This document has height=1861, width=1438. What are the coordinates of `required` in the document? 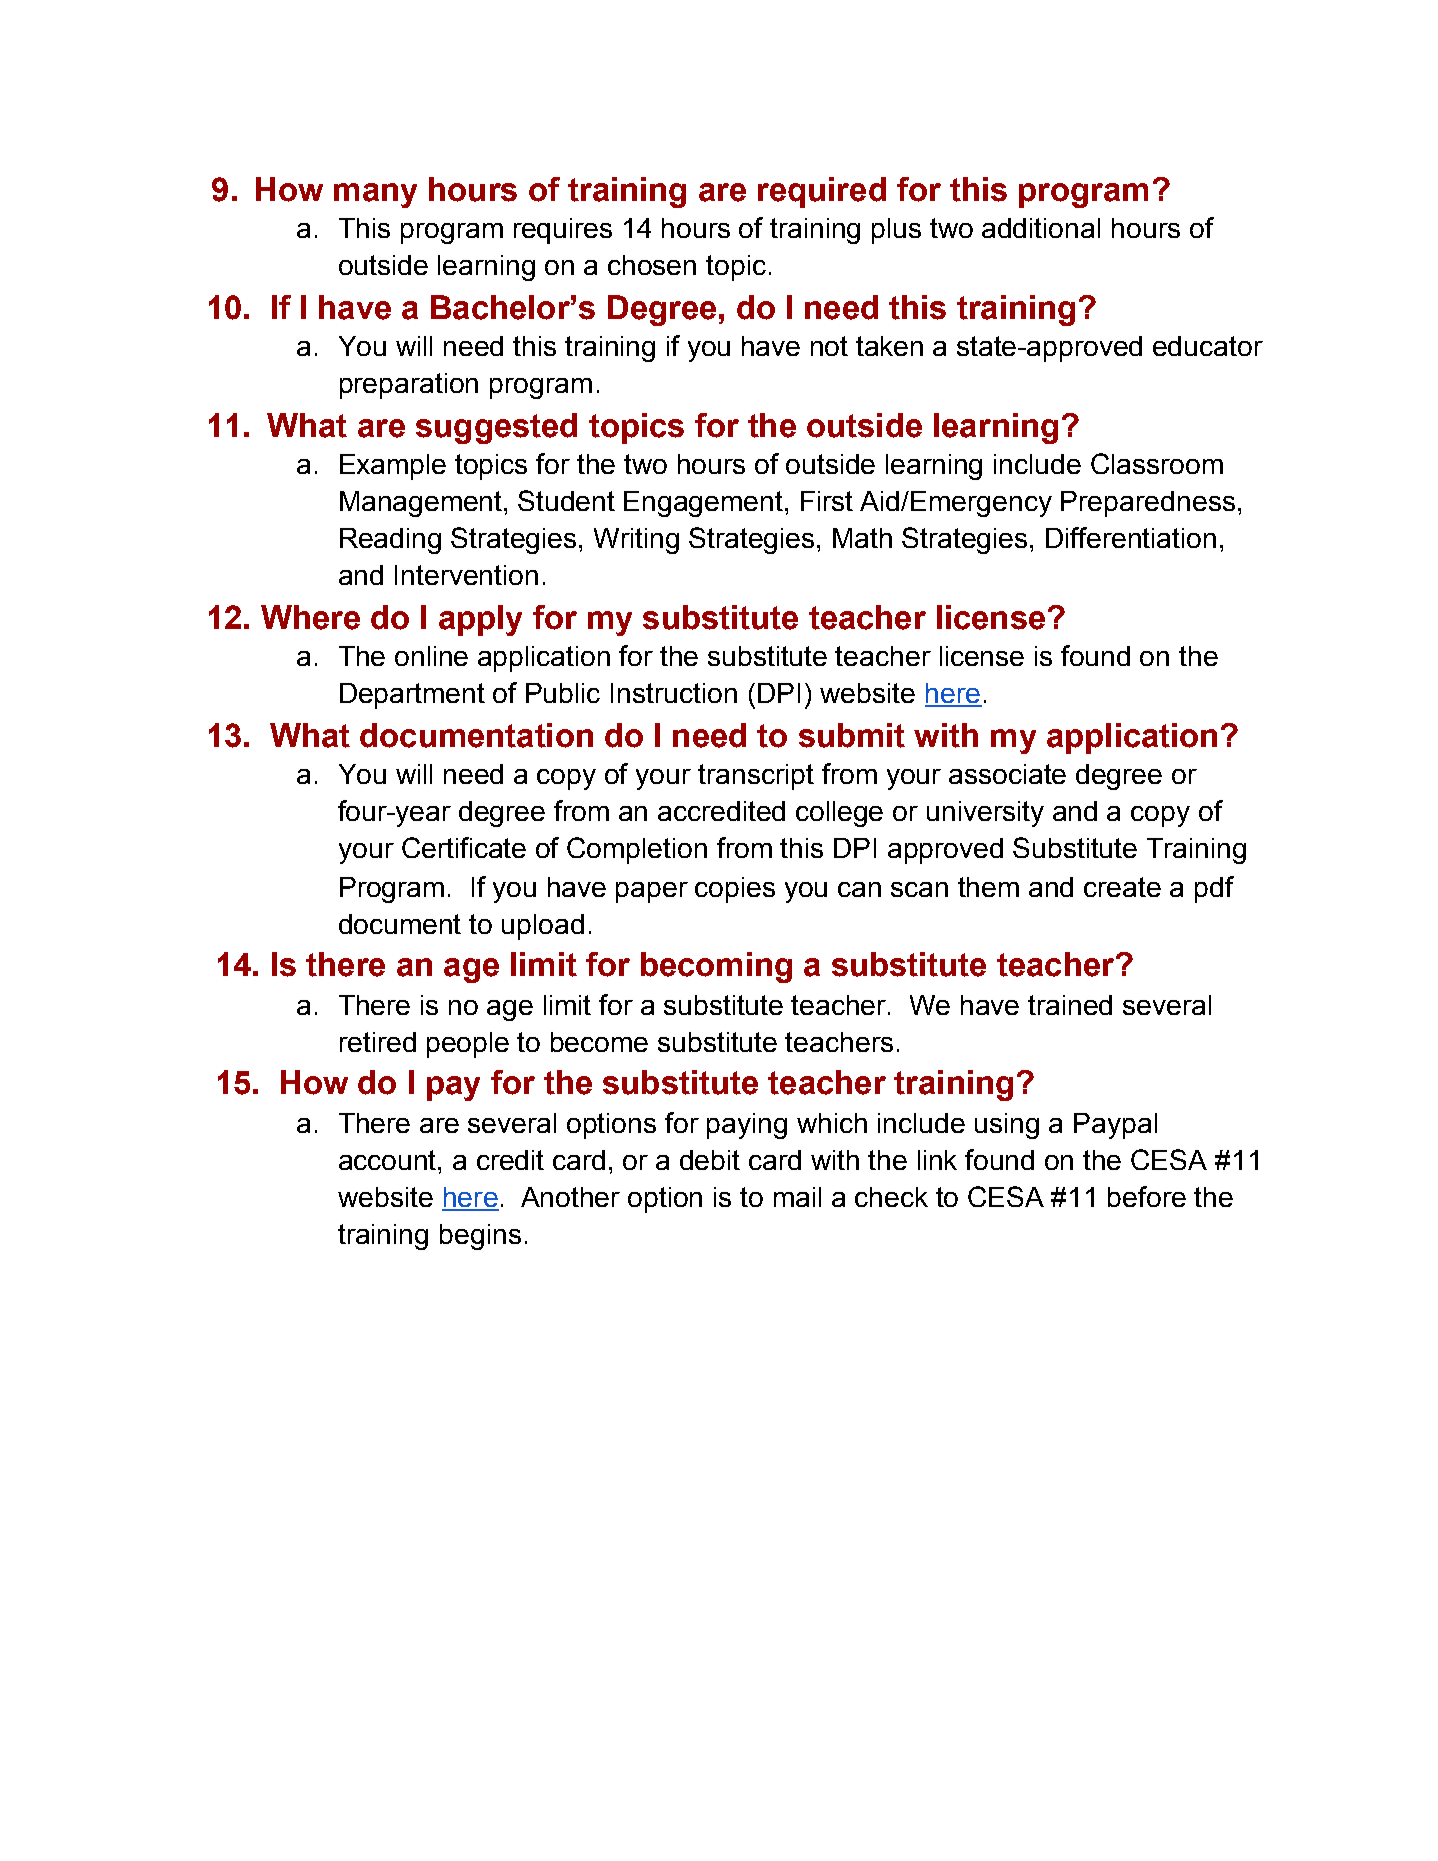 It's located at (822, 192).
